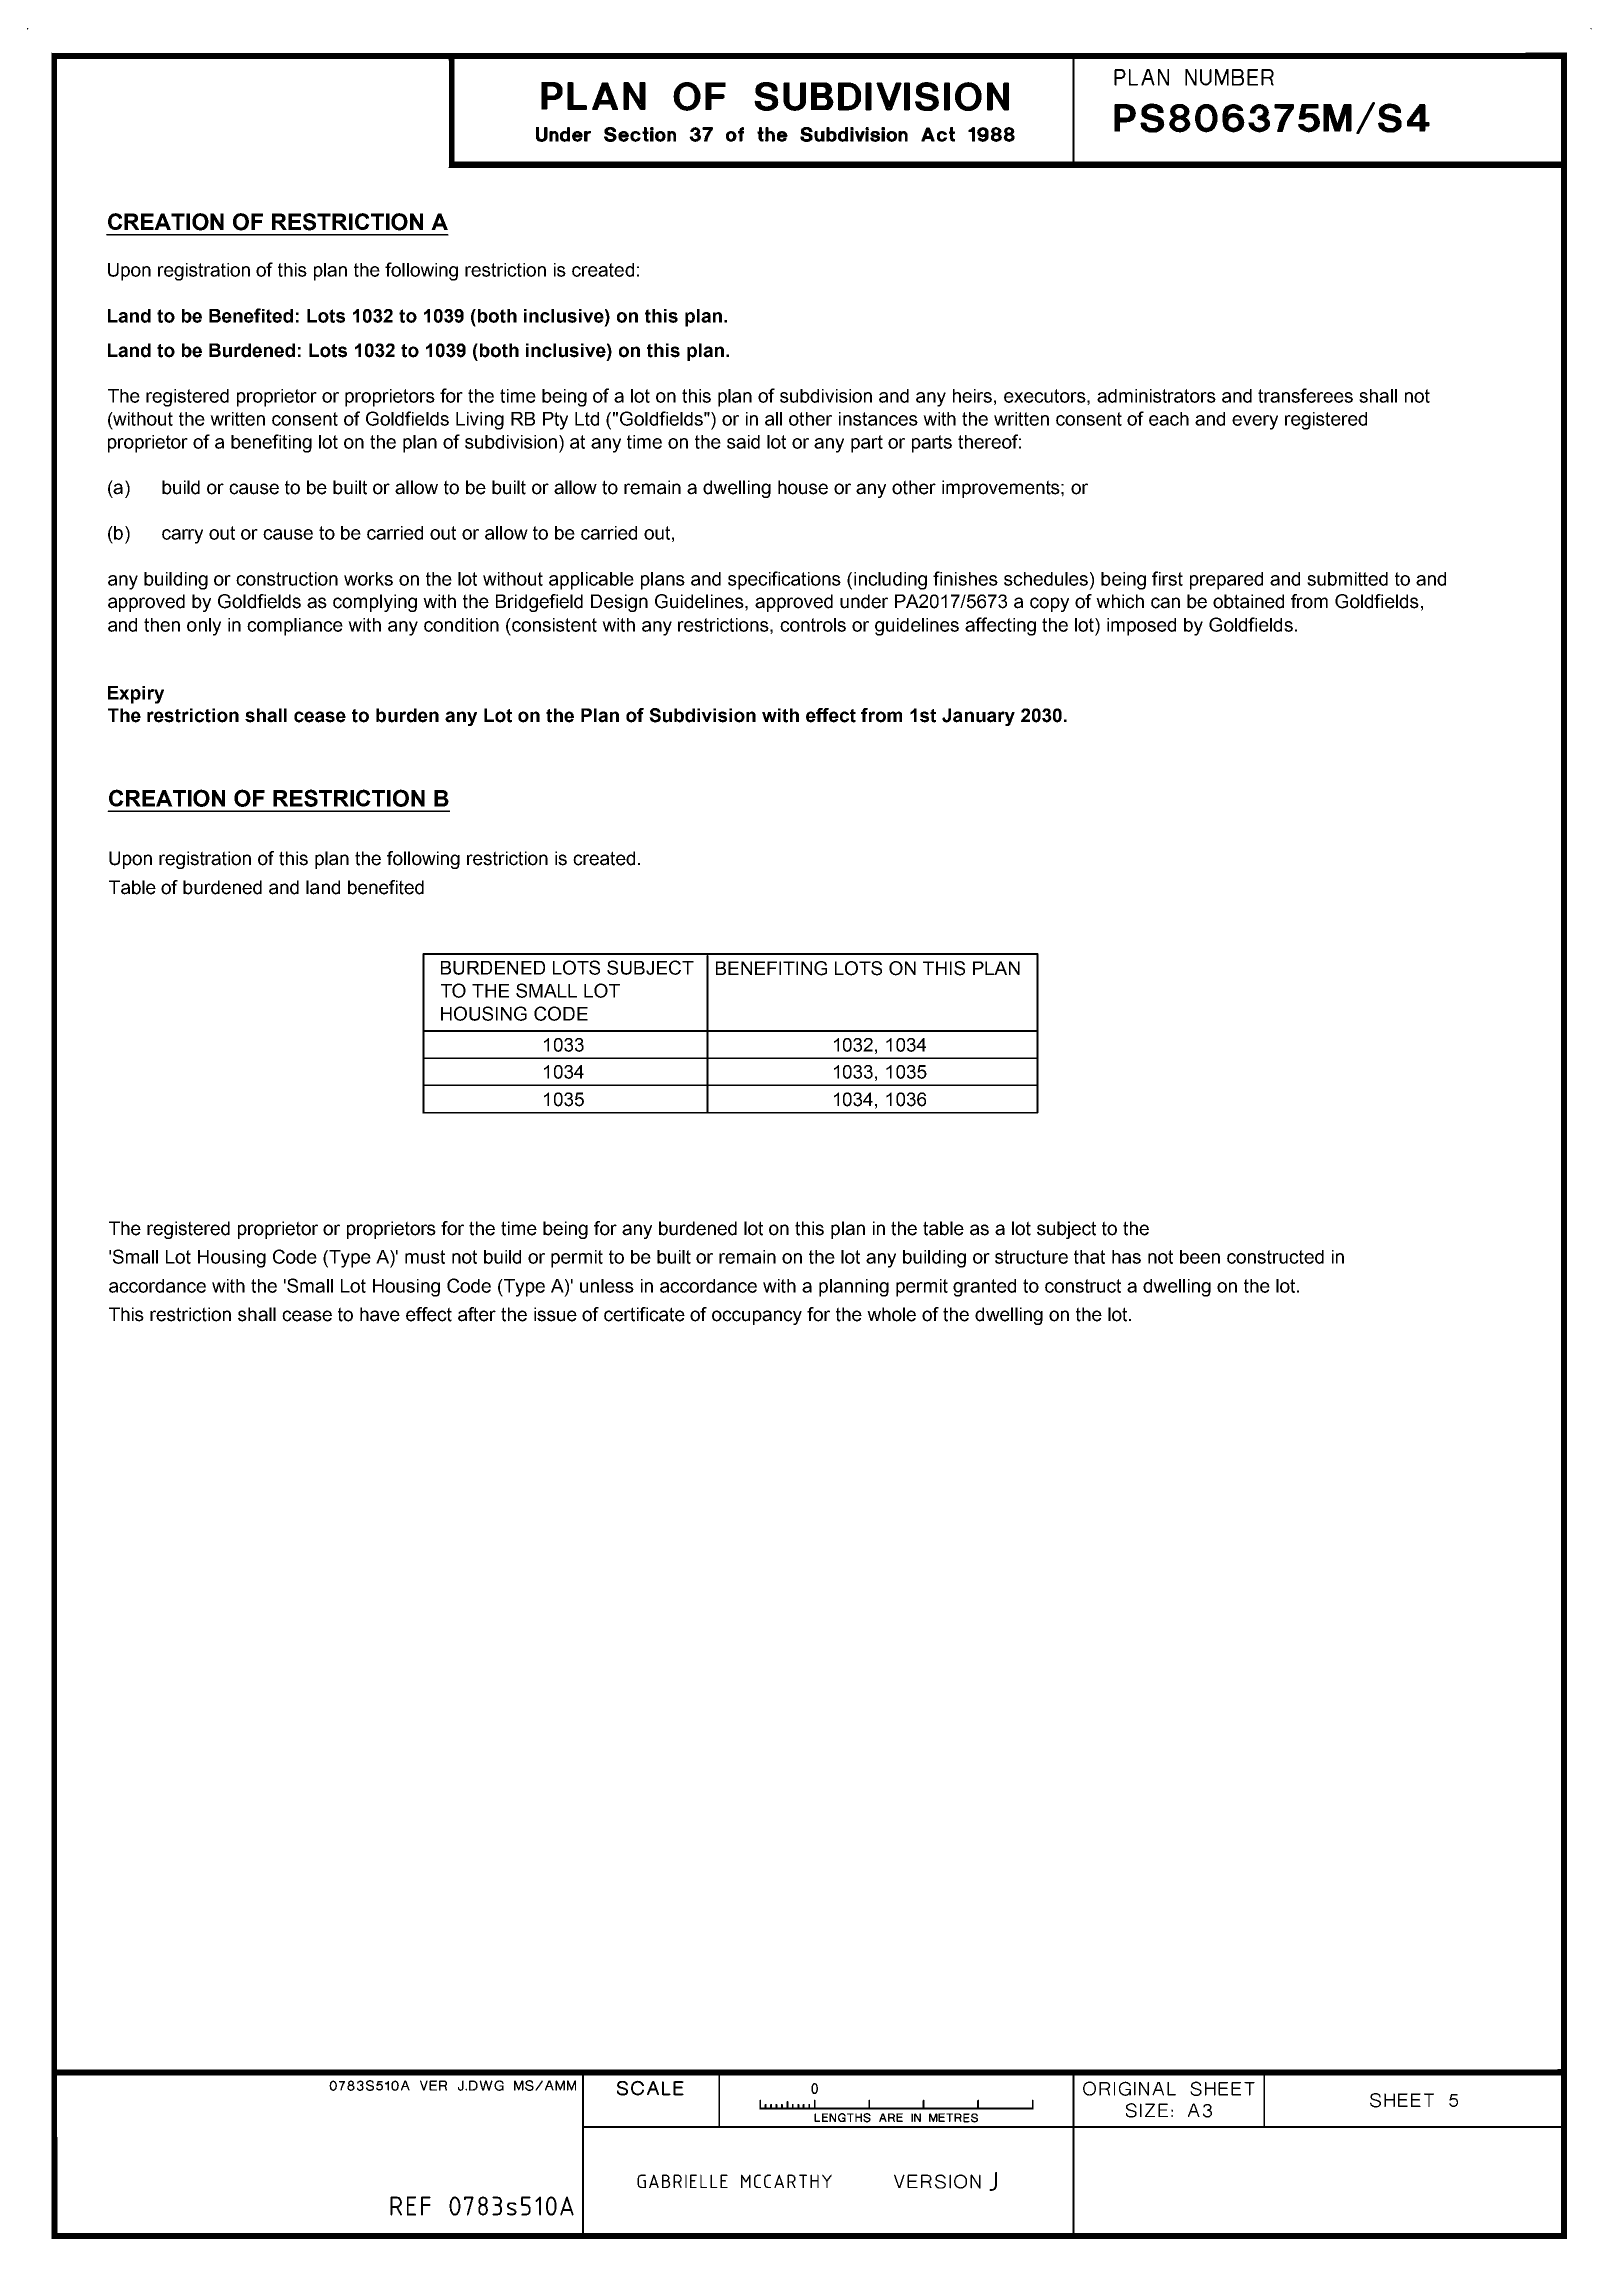 This screenshot has width=1619, height=2290. I want to click on been, so click(1200, 1257).
